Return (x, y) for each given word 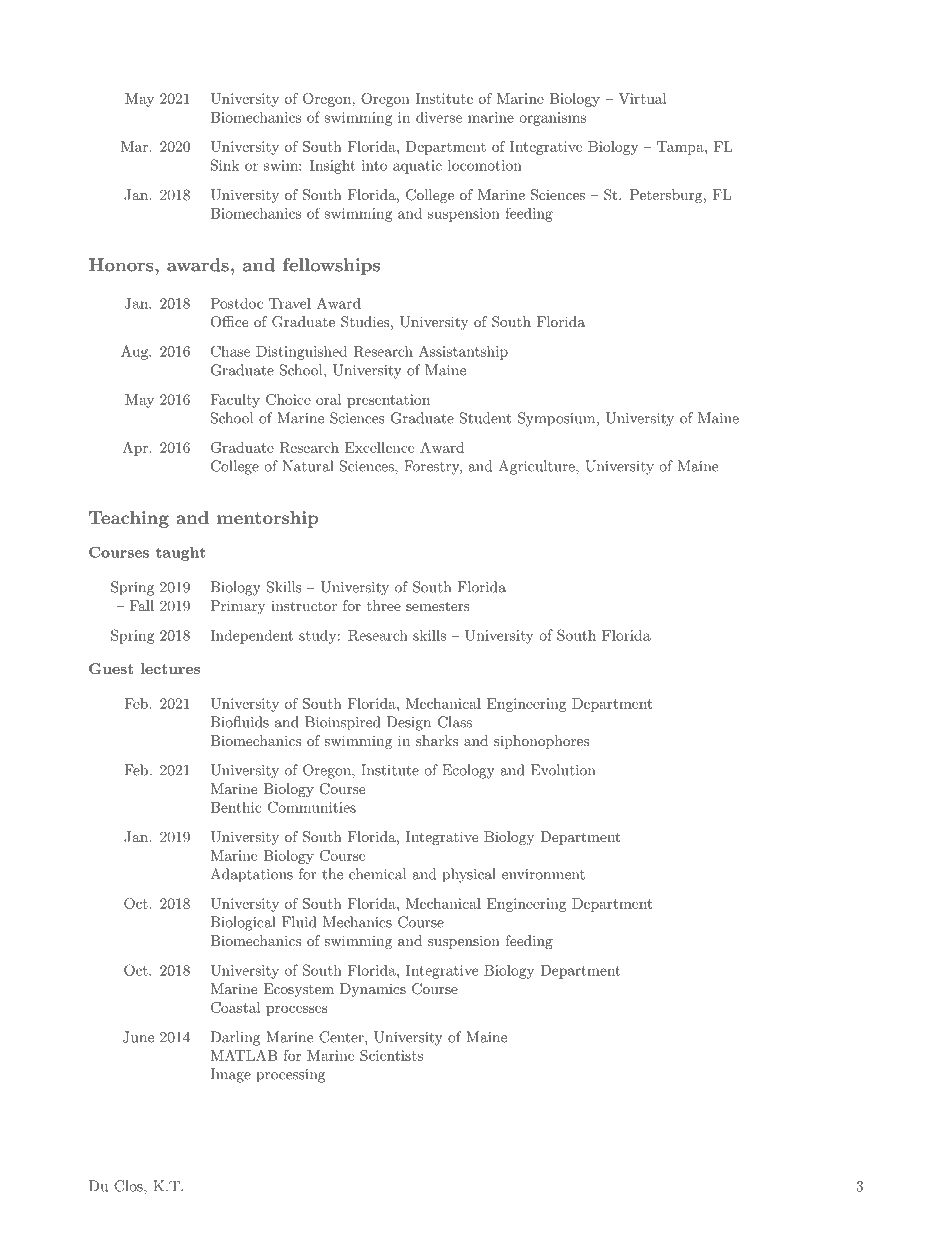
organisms (552, 119)
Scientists (391, 1055)
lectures (170, 668)
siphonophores (541, 742)
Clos (129, 1186)
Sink (225, 165)
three (384, 605)
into (374, 165)
